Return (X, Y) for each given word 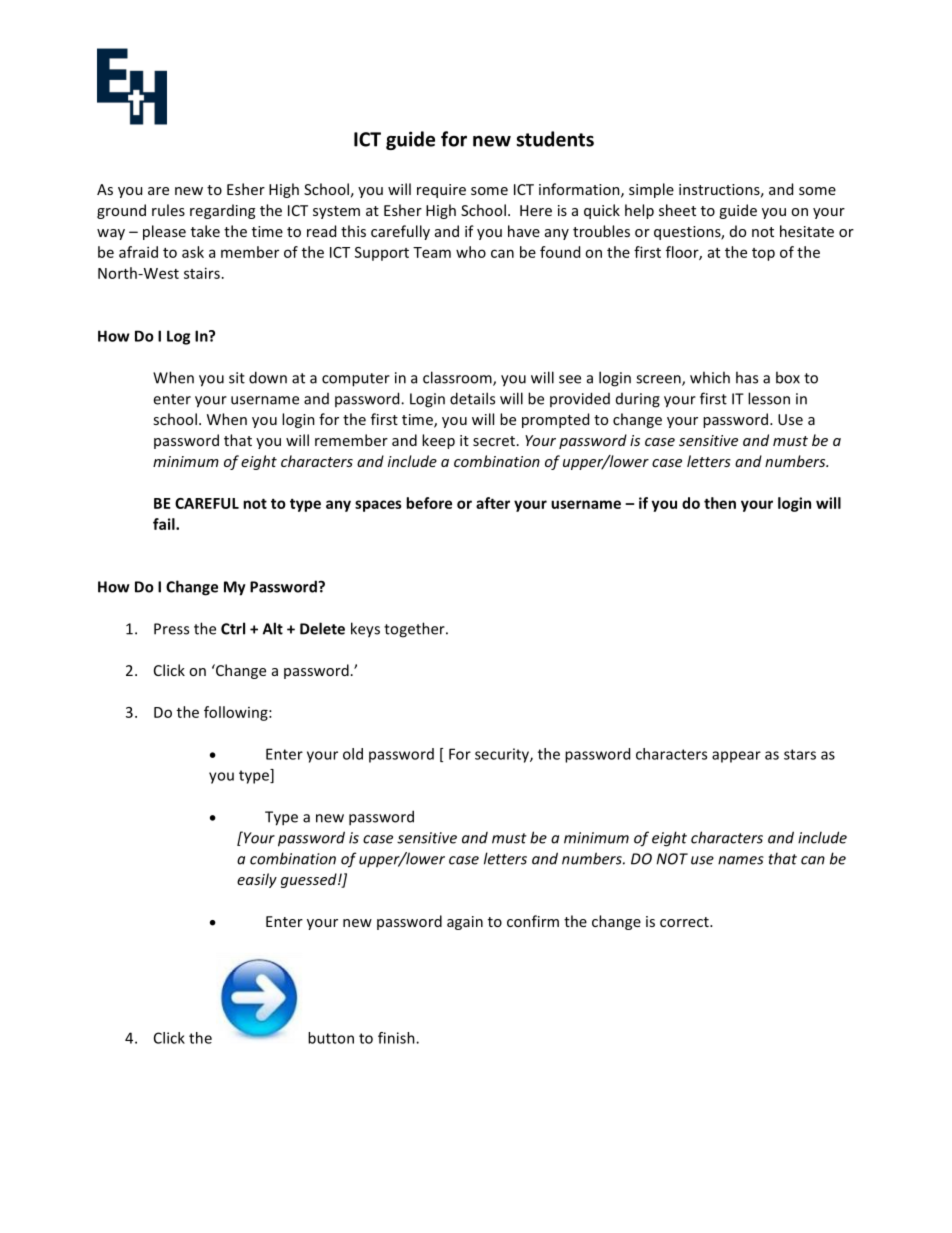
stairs (202, 273)
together (415, 630)
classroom (458, 378)
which (710, 377)
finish (397, 1038)
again (465, 923)
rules (168, 210)
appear (736, 757)
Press (171, 629)
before (429, 503)
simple (651, 190)
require (441, 191)
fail (165, 524)
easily (257, 880)
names (741, 860)
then (720, 503)
